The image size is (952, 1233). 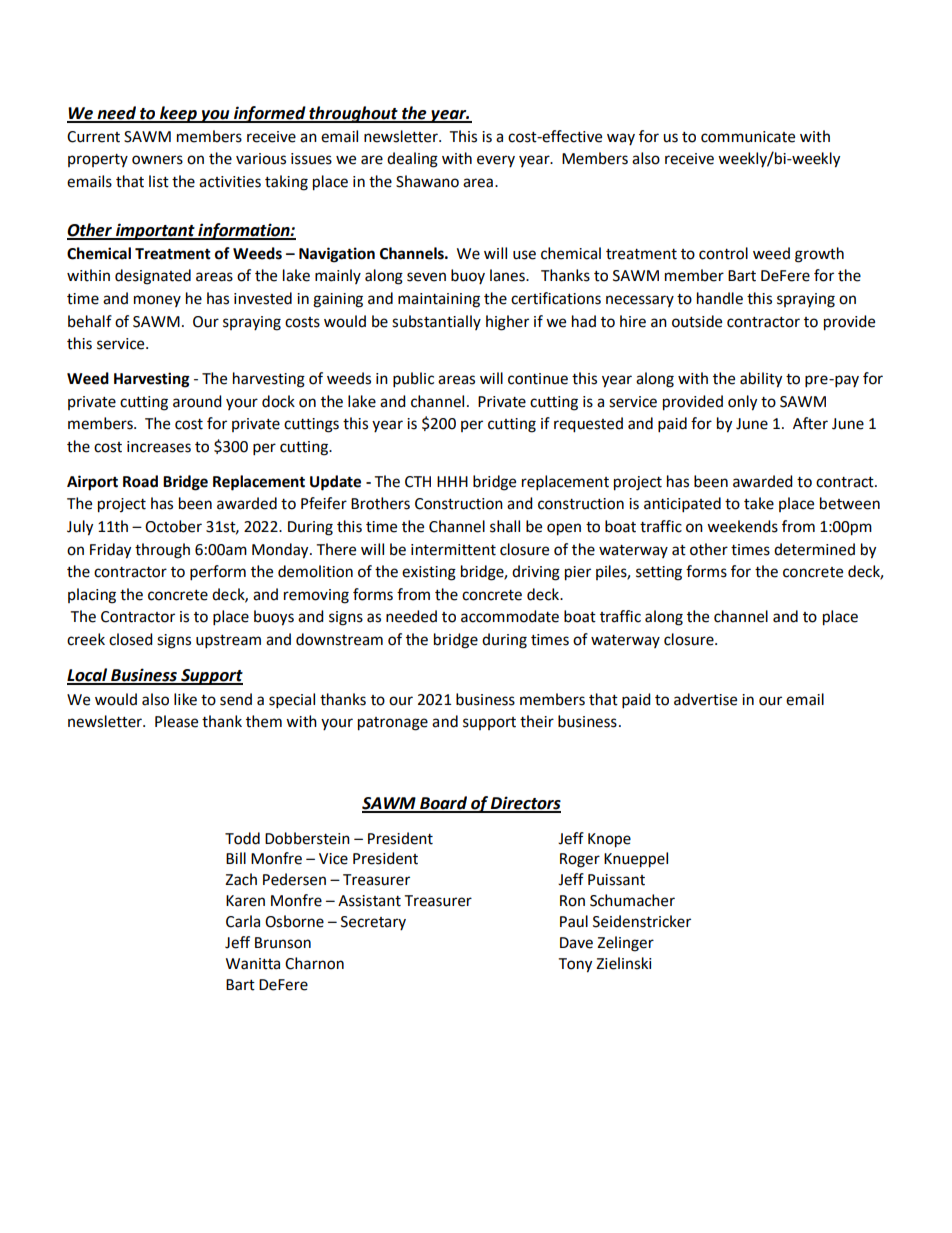 I want to click on Secretary, so click(x=373, y=923).
